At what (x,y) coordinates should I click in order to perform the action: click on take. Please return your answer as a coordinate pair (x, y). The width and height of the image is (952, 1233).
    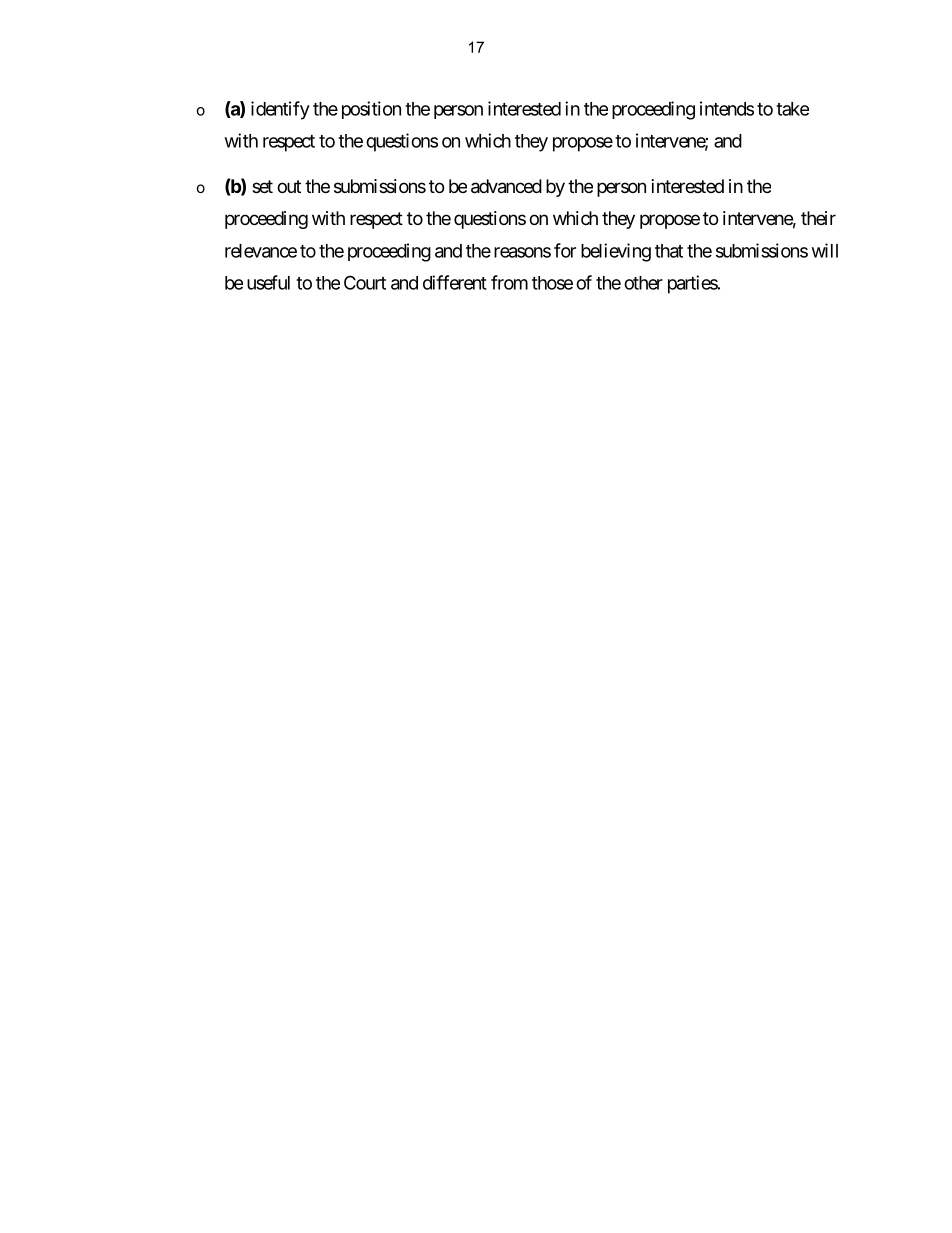
    Looking at the image, I should click on (792, 109).
